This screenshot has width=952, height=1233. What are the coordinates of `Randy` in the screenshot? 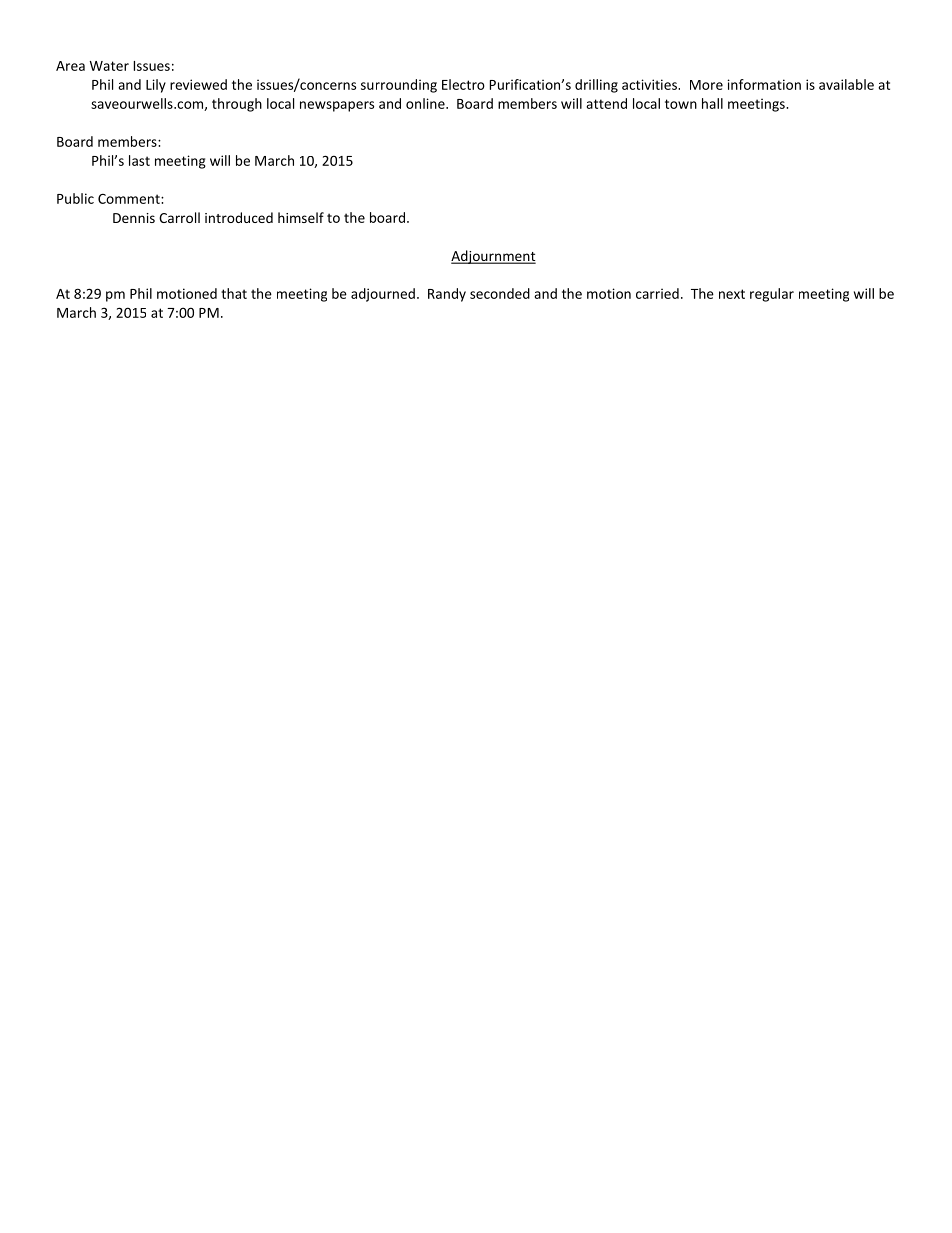 It's located at (447, 295).
